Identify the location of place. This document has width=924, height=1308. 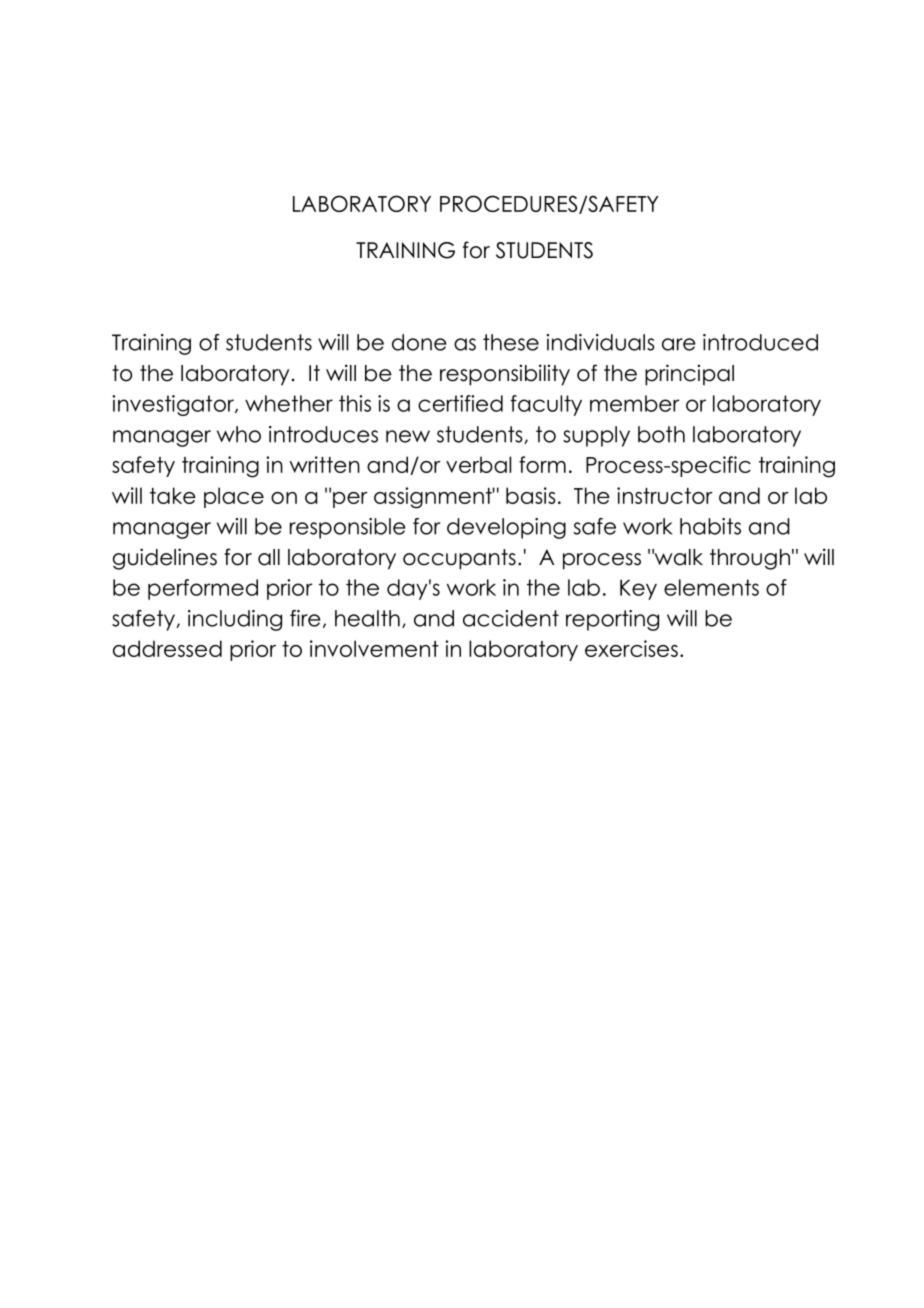
(234, 497).
